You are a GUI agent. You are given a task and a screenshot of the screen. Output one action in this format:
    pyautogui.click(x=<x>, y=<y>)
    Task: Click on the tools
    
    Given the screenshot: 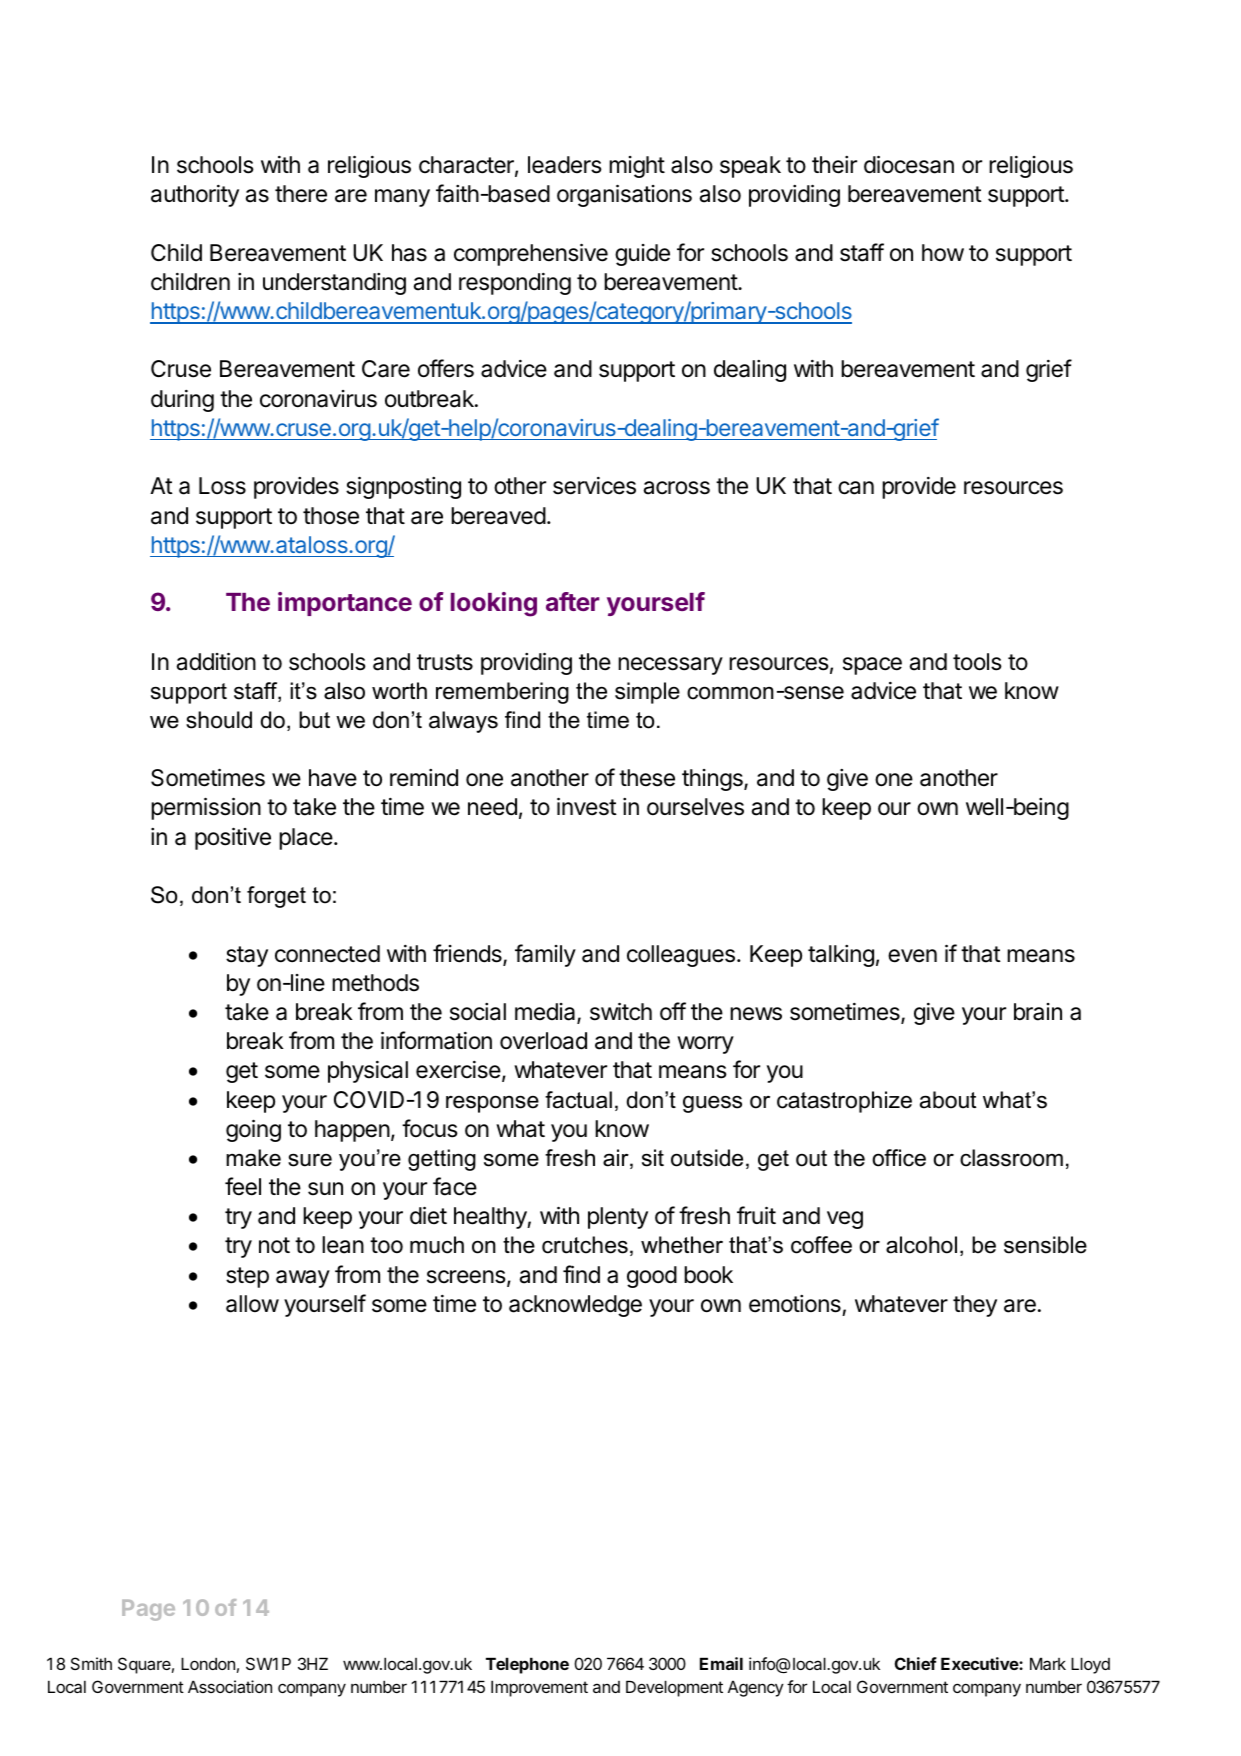 What is the action you would take?
    pyautogui.click(x=977, y=662)
